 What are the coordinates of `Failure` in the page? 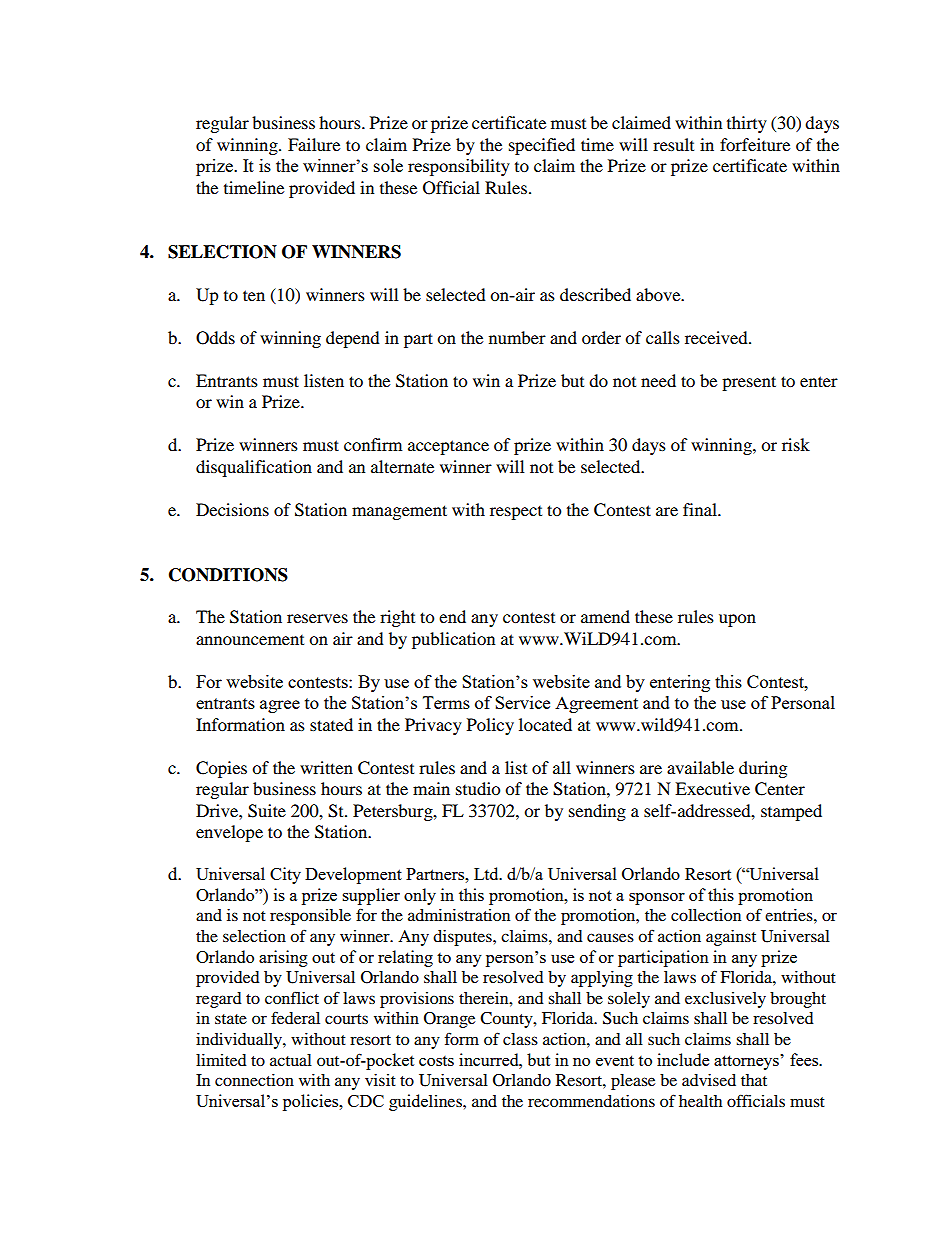 It's located at (314, 144).
